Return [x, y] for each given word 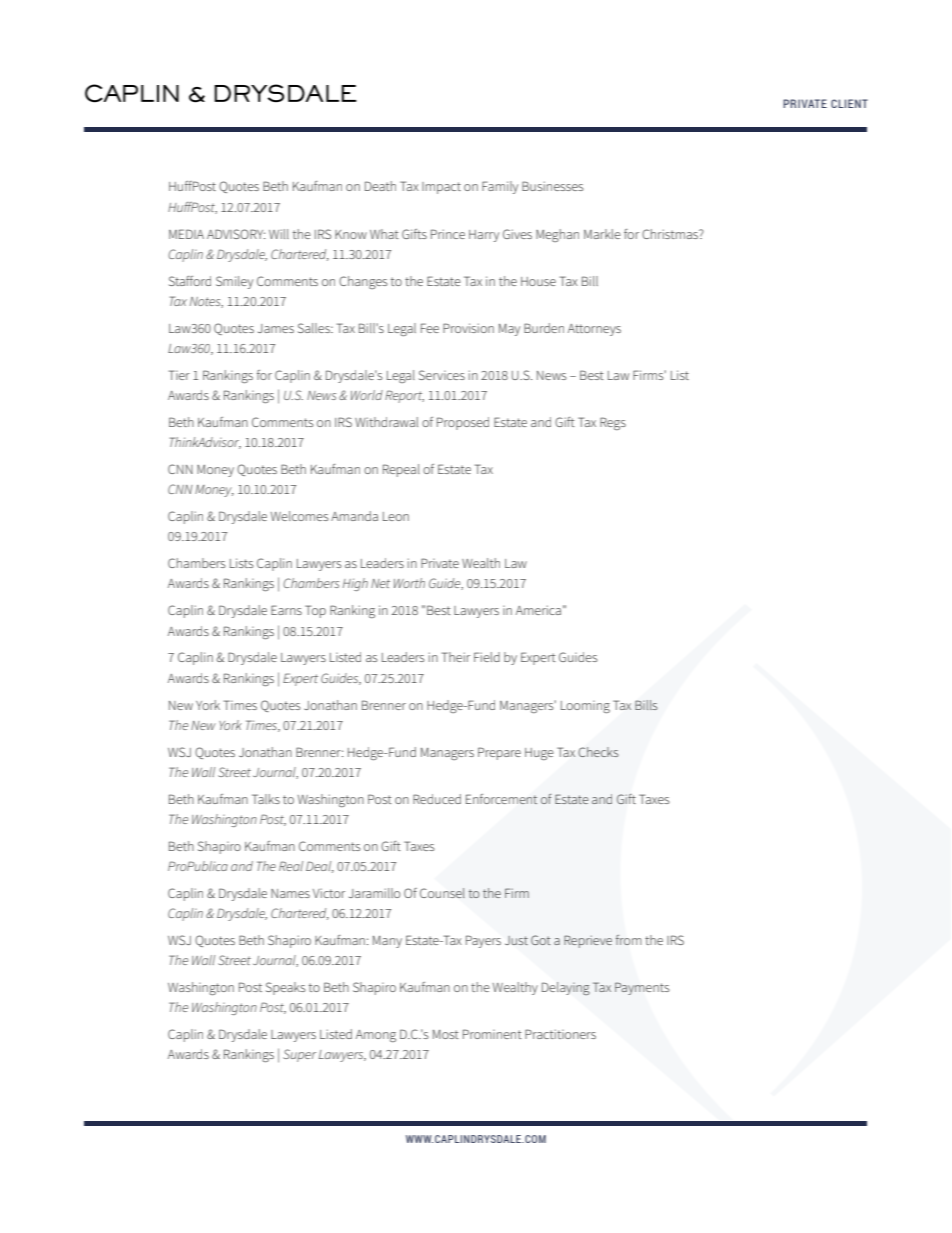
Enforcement [501, 799]
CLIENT [849, 103]
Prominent [492, 1034]
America [538, 610]
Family [500, 187]
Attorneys [594, 330]
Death [380, 186]
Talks [266, 799]
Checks [598, 752]
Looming [585, 707]
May [509, 330]
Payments [642, 988]
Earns [286, 610]
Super [299, 1055]
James [276, 328]
